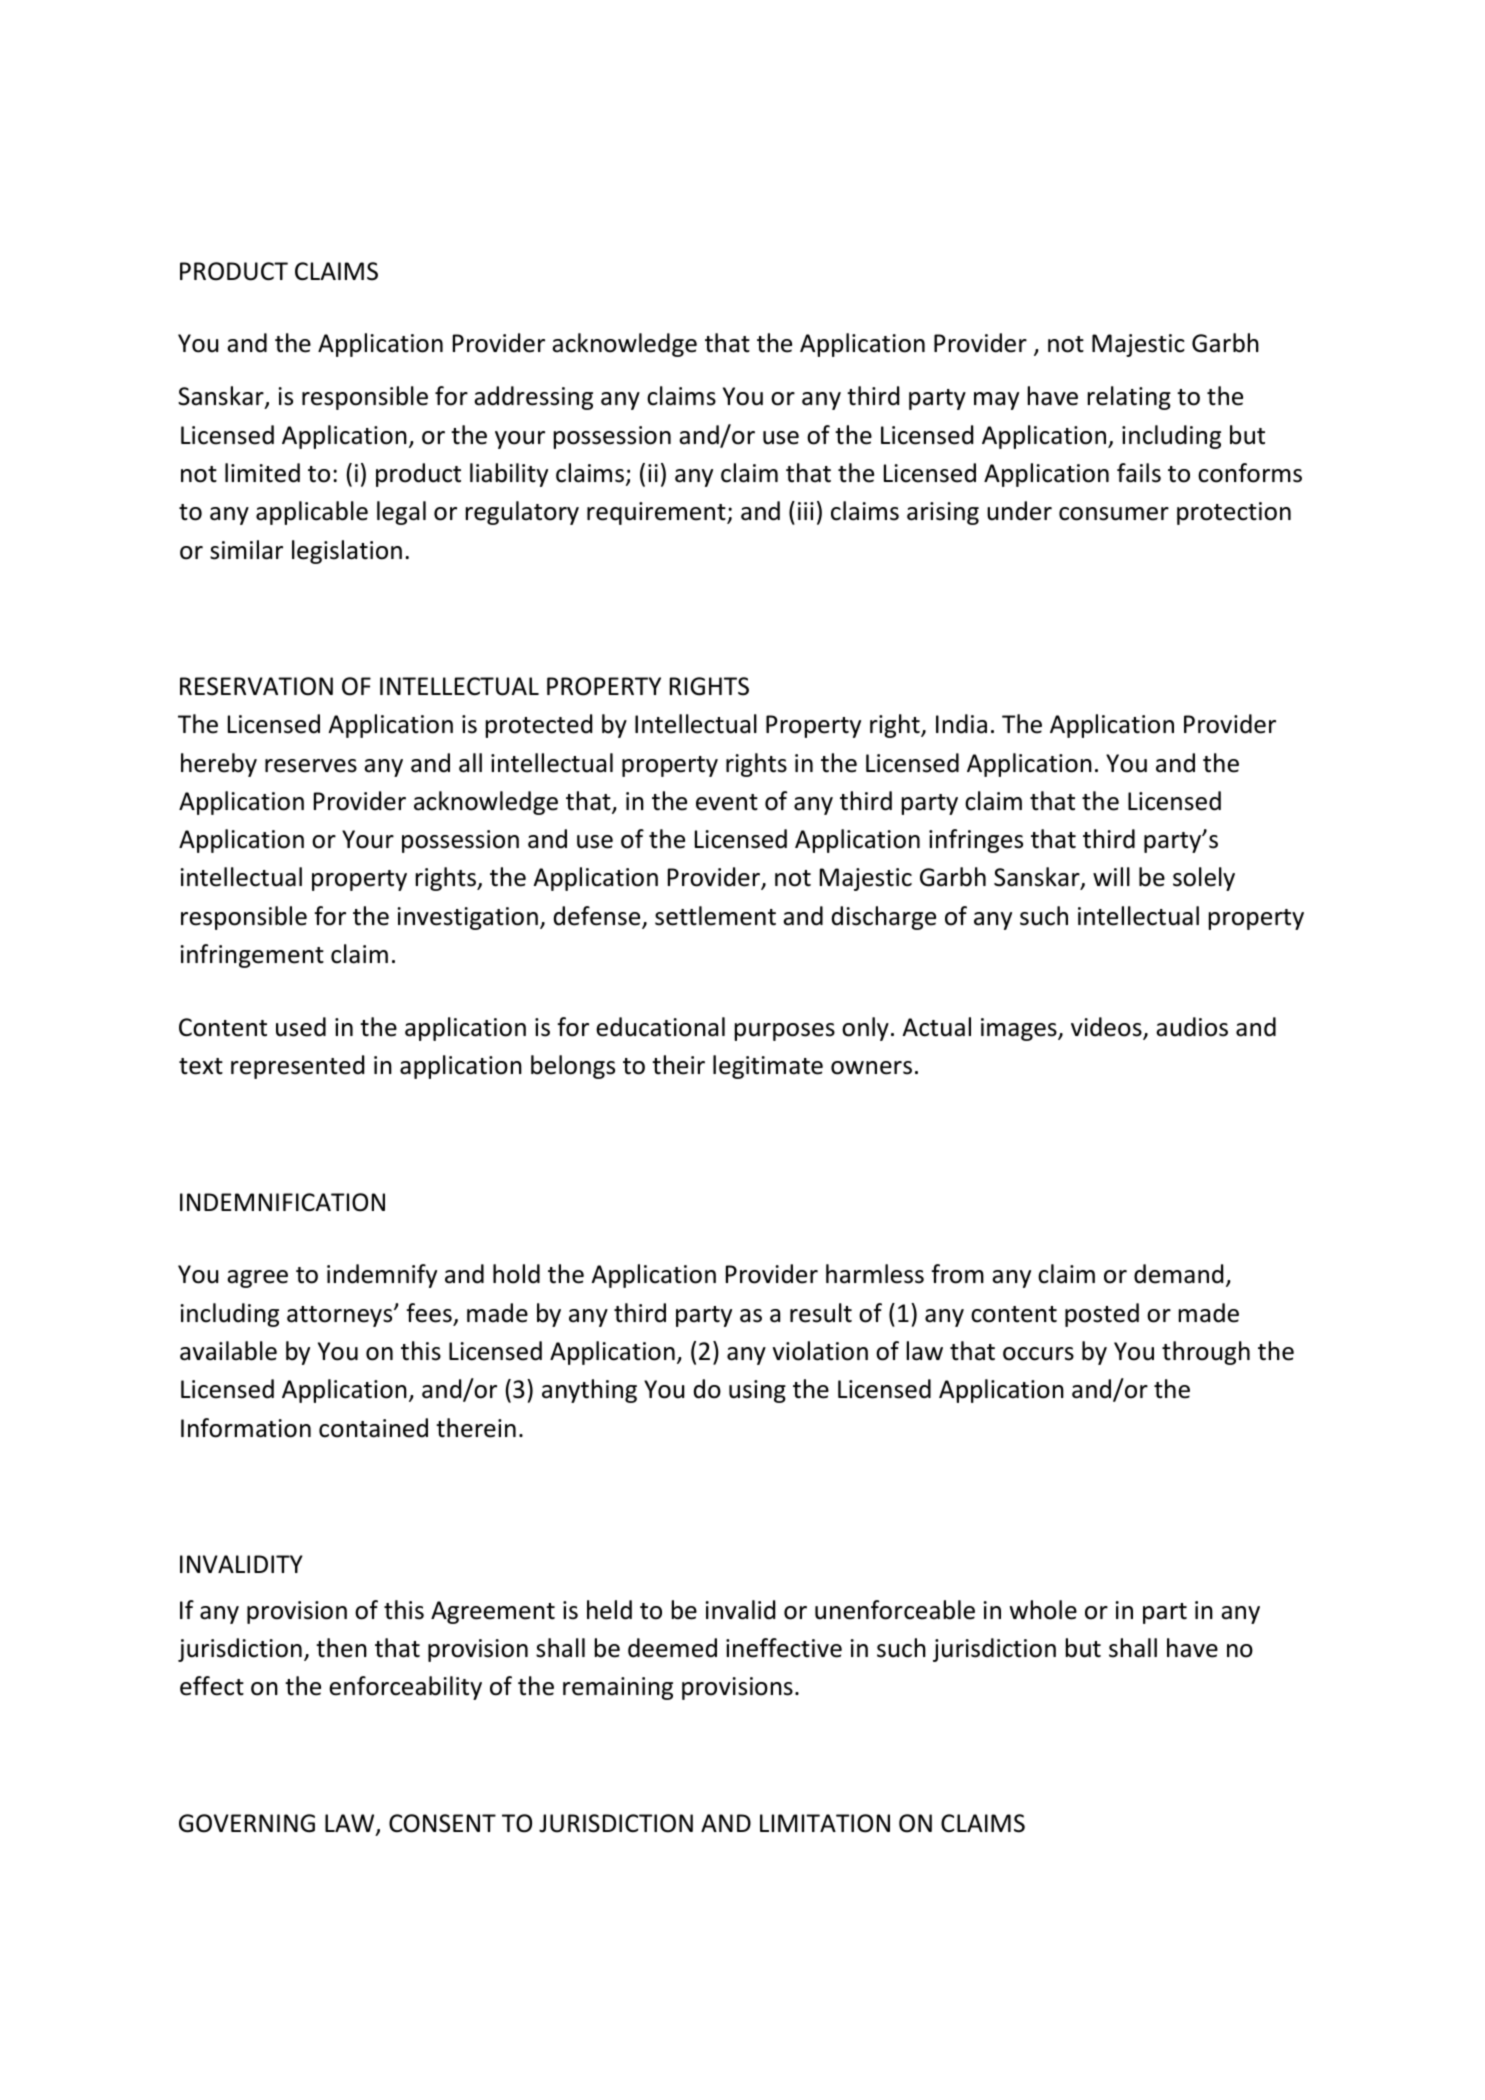 The image size is (1485, 2100). I want to click on fails, so click(1139, 473).
